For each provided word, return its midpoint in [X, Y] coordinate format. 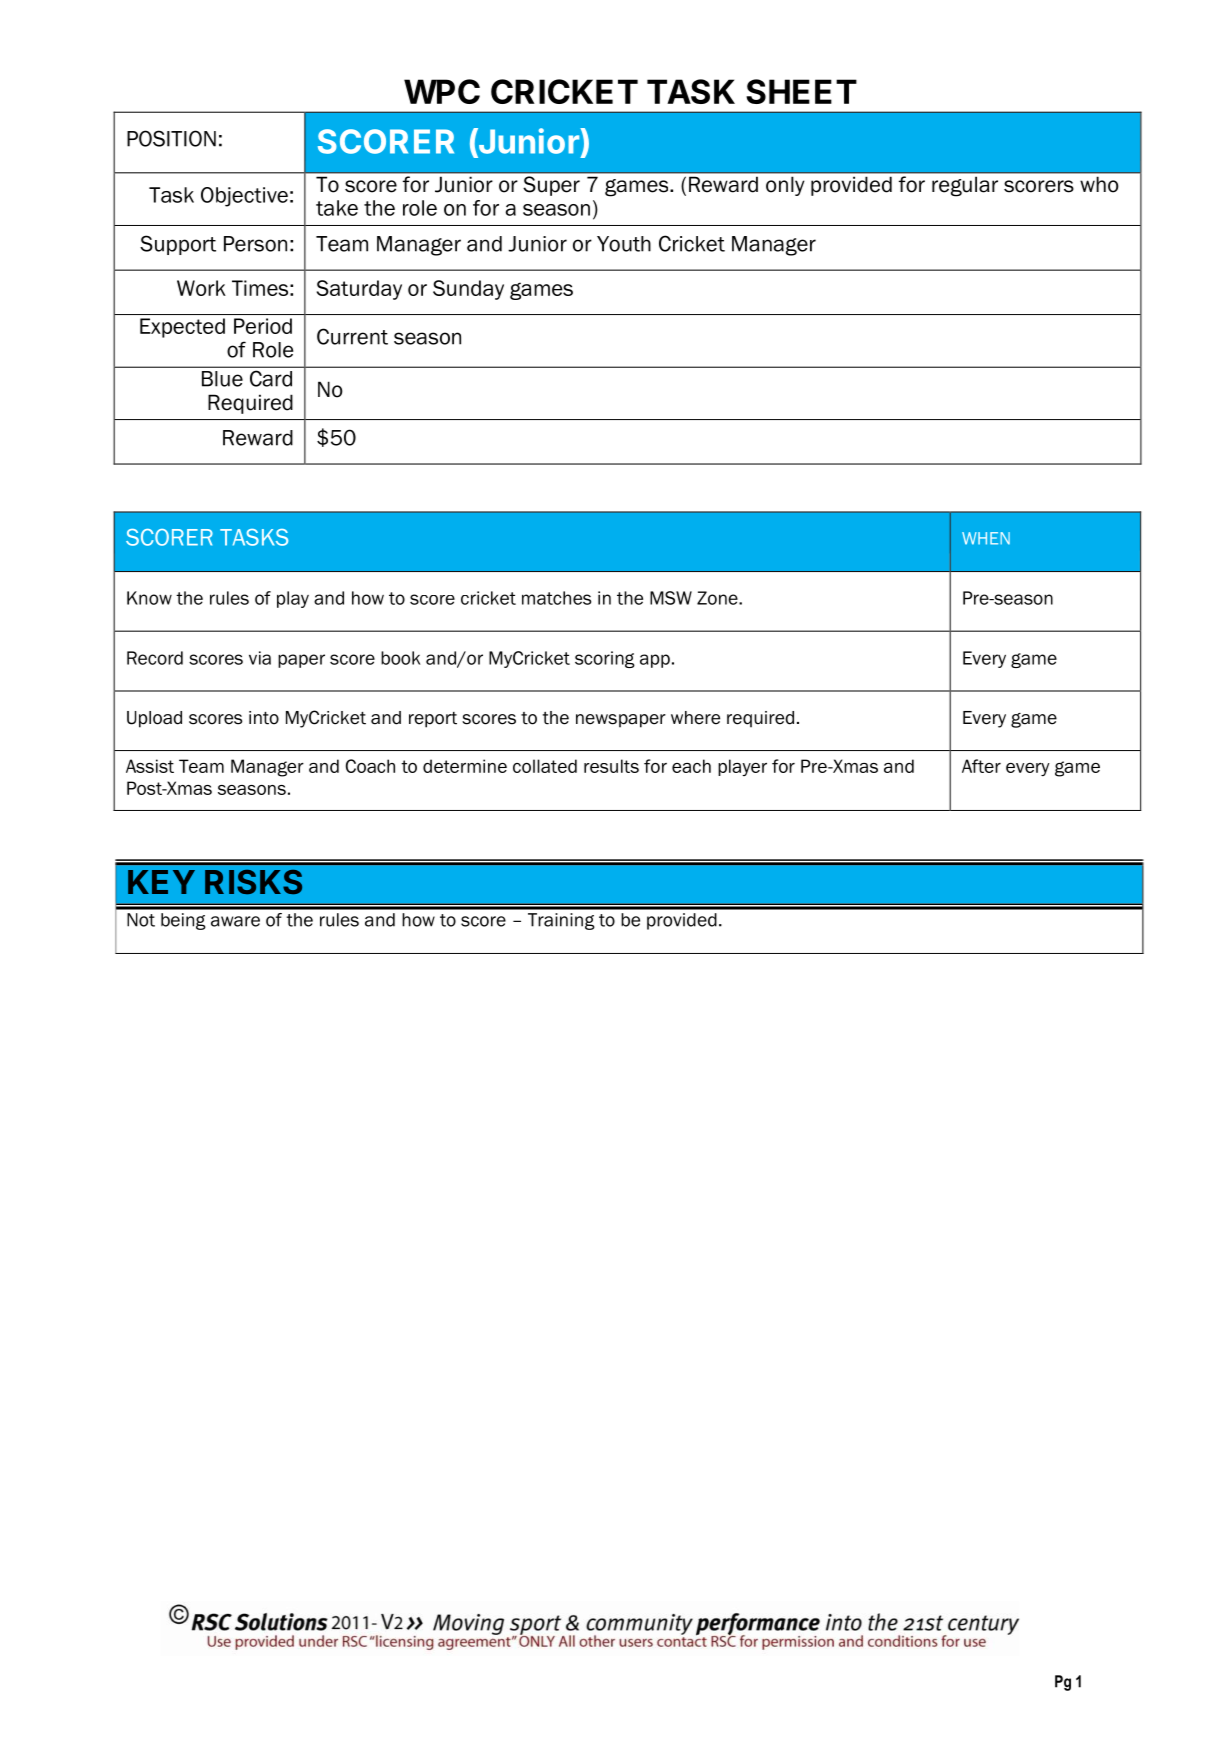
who [1099, 184]
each [691, 766]
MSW [671, 598]
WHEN [986, 538]
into [264, 718]
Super [552, 186]
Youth [624, 244]
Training [561, 921]
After [981, 766]
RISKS [253, 882]
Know [149, 598]
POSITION [171, 138]
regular [965, 186]
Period [263, 326]
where [695, 718]
